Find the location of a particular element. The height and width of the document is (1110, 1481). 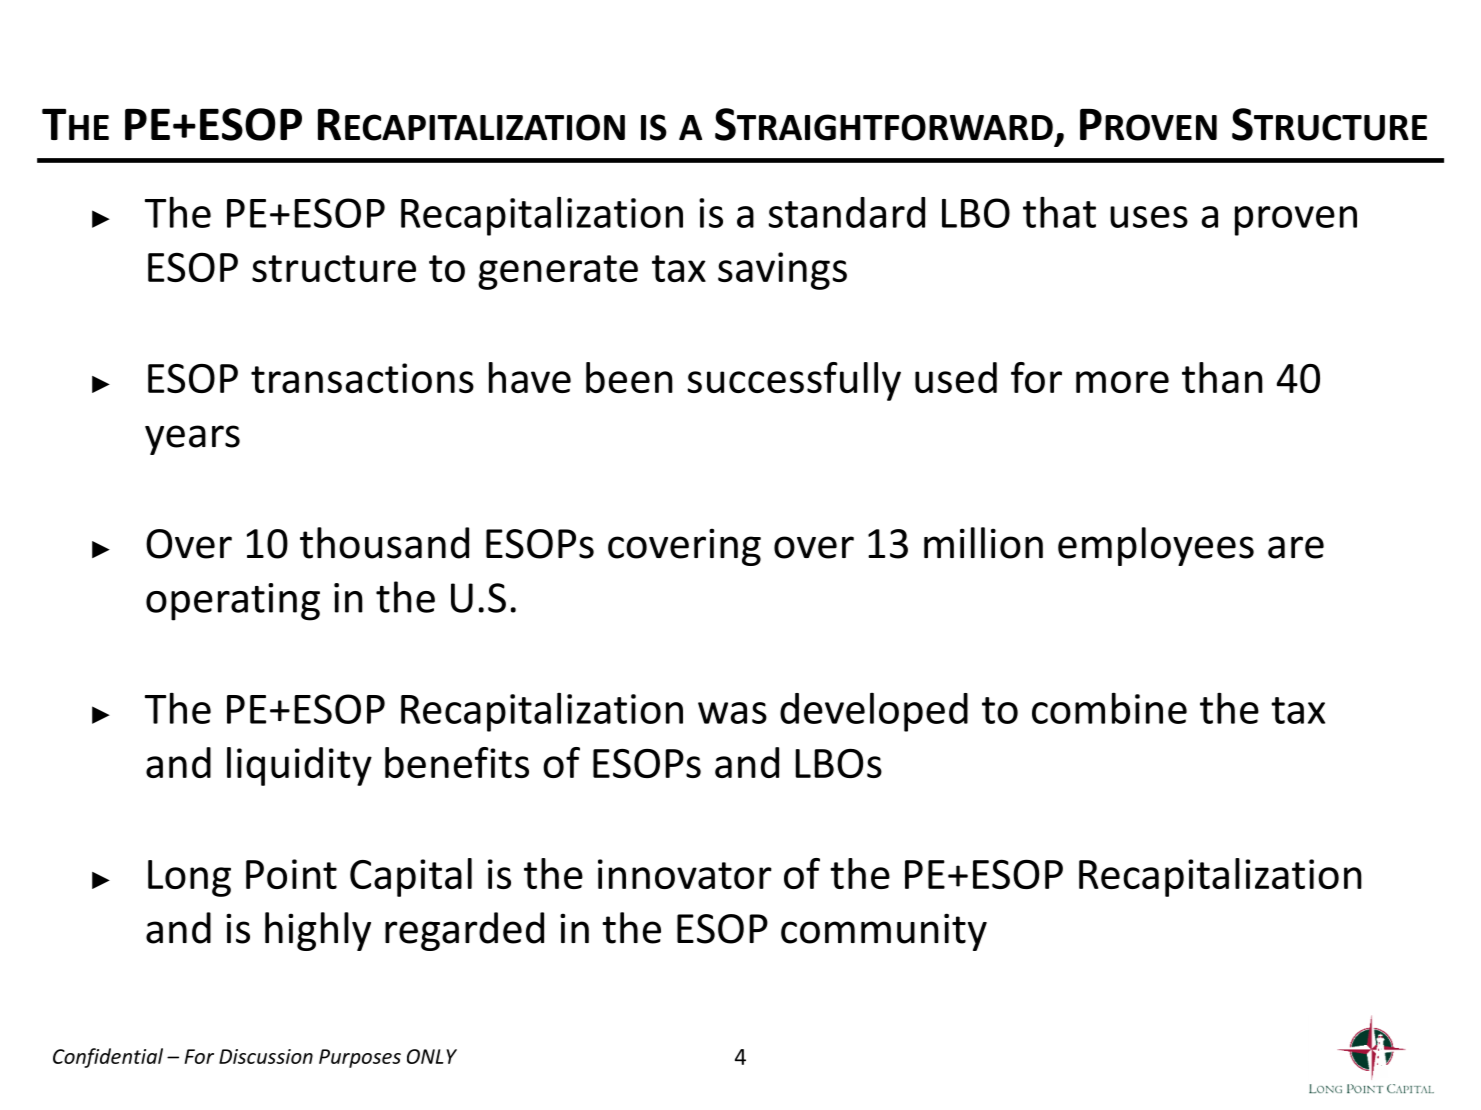

operating is located at coordinates (233, 602).
